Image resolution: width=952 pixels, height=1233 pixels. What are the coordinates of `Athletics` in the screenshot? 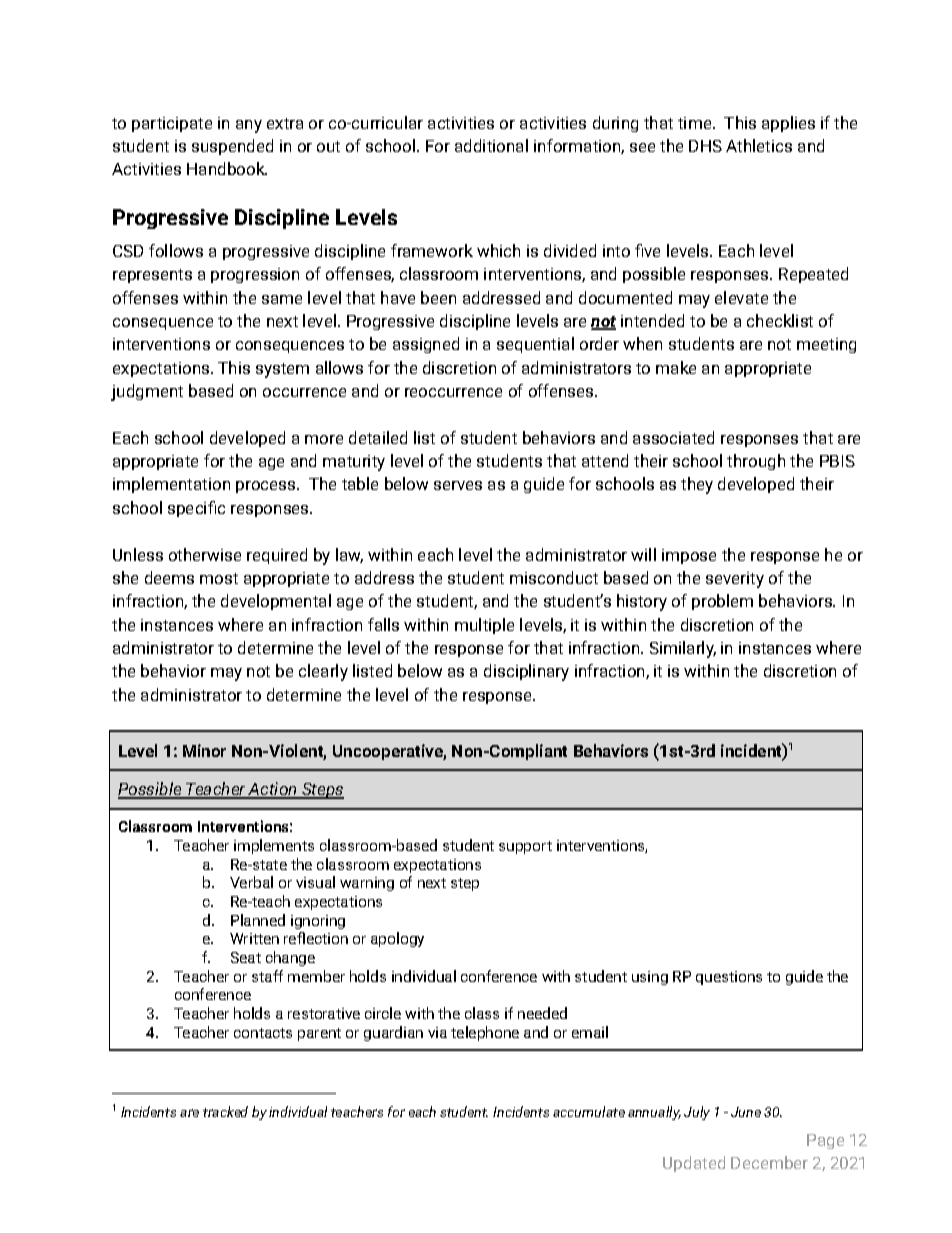 It's located at (759, 145).
